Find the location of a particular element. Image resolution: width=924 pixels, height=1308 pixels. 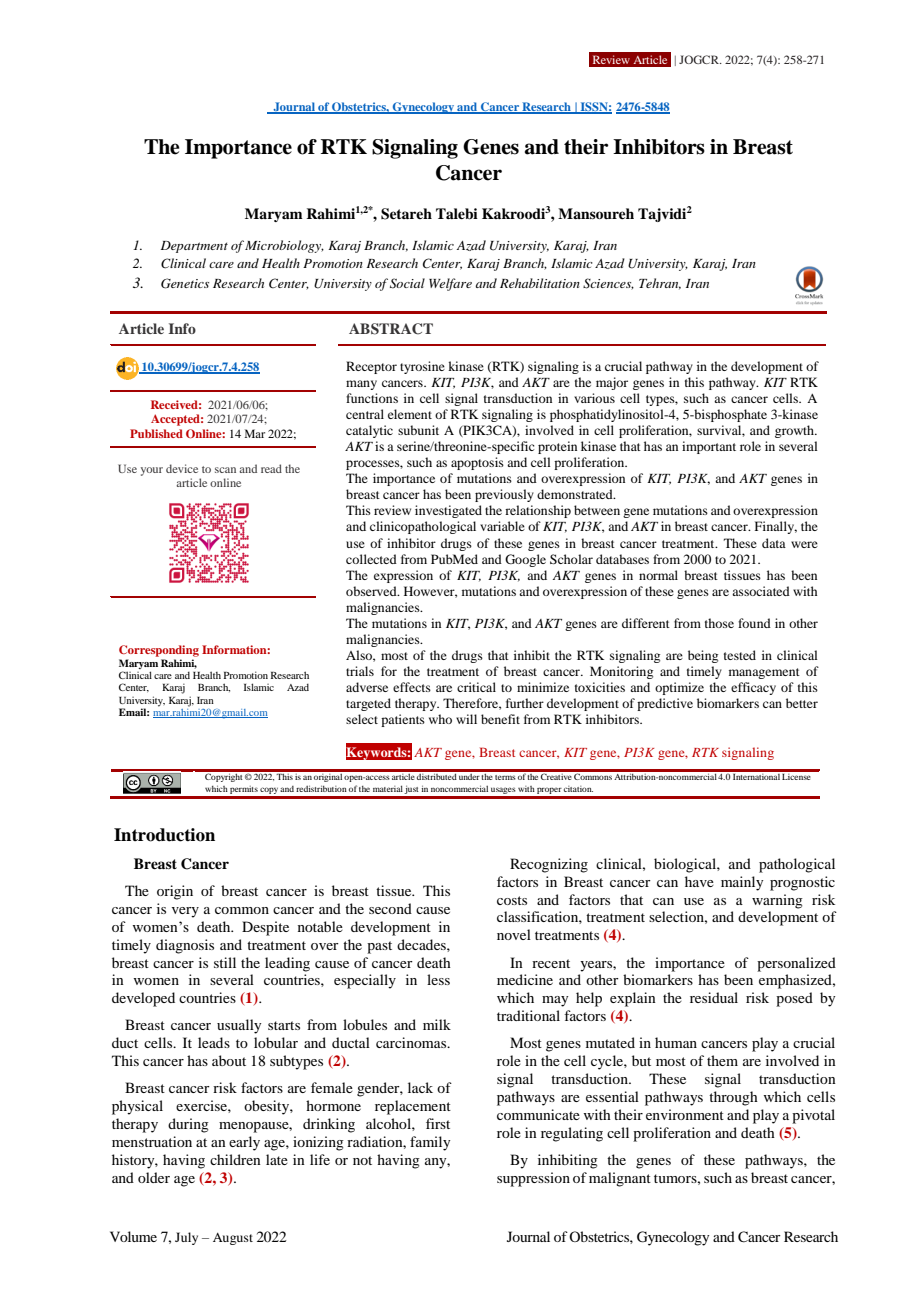

Welfare is located at coordinates (450, 284).
